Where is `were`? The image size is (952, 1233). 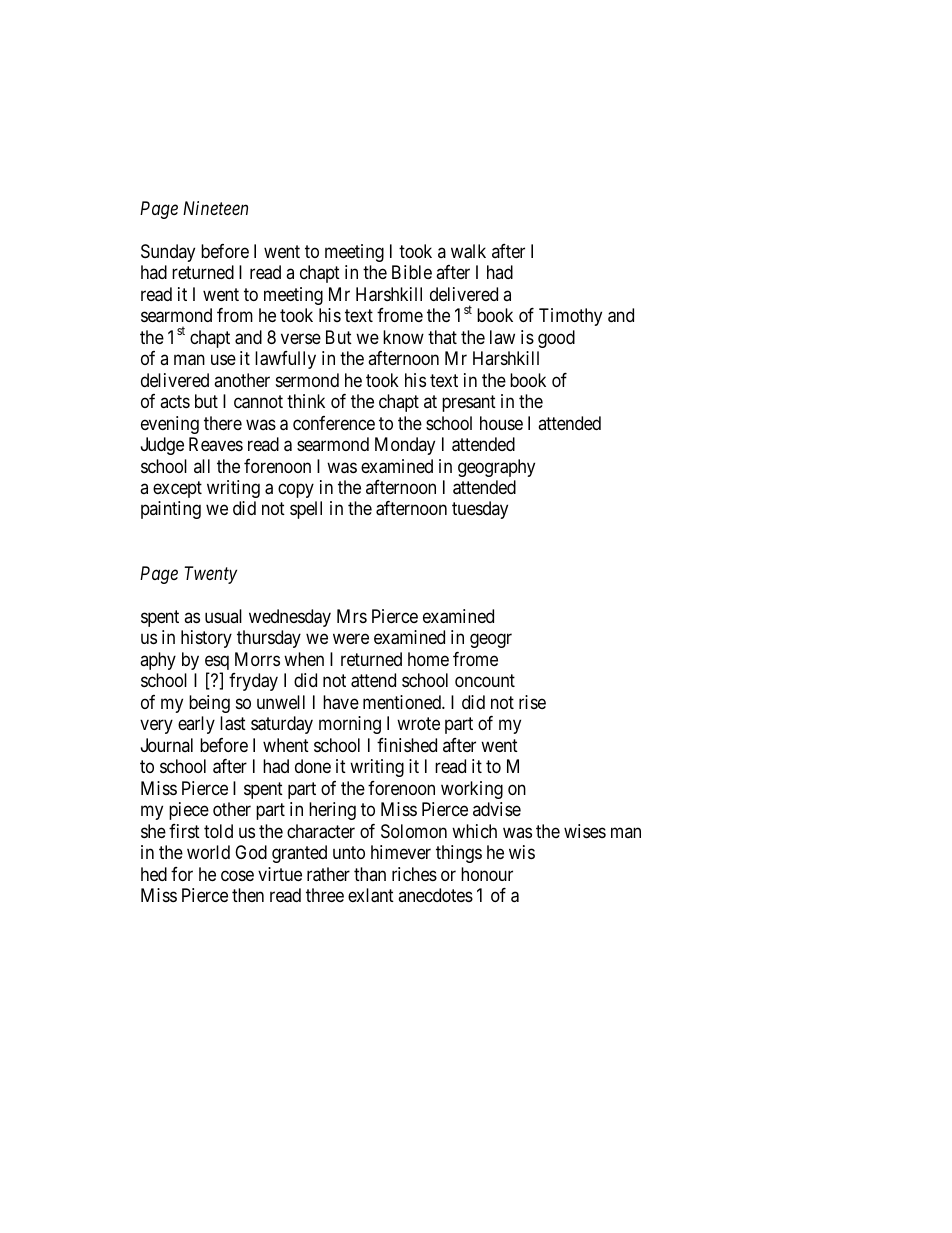
were is located at coordinates (351, 639).
